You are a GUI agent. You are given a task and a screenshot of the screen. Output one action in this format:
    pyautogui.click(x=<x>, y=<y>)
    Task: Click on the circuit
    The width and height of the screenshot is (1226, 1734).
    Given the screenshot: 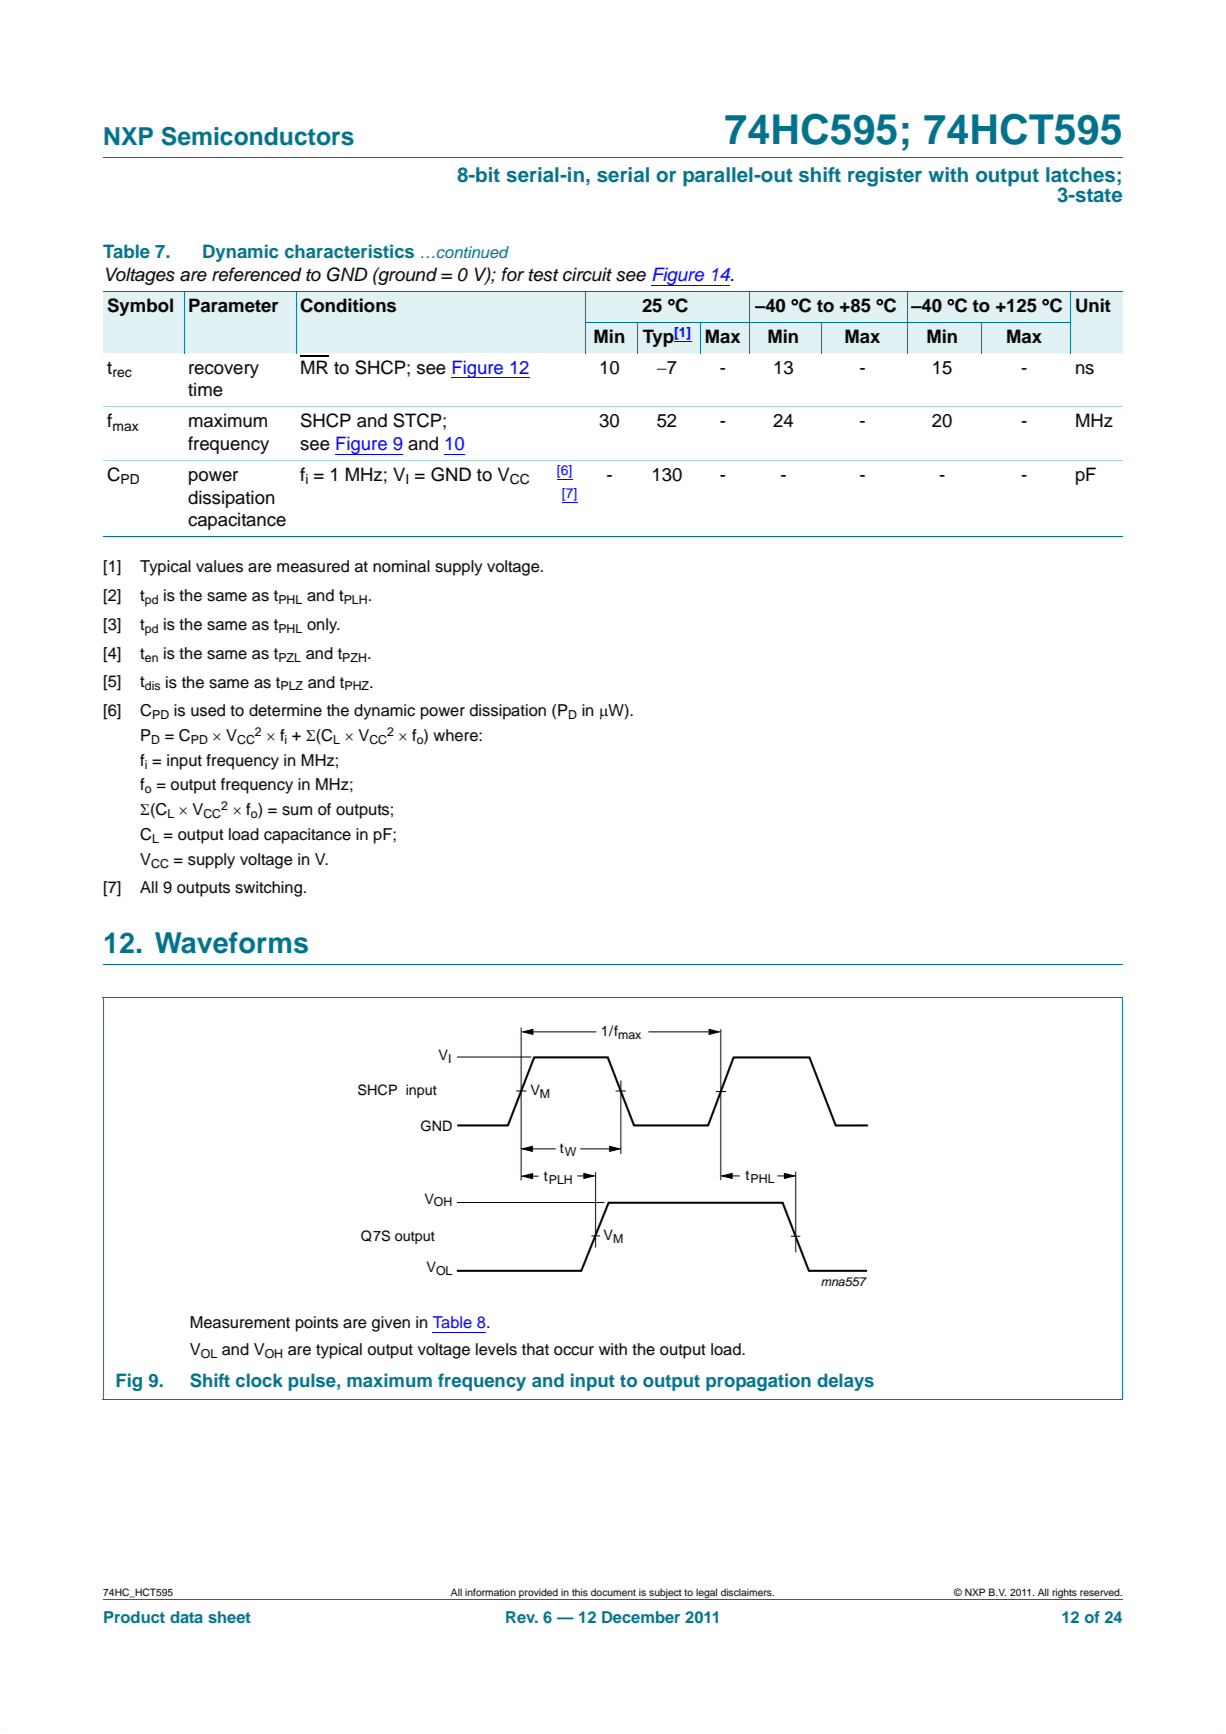 What is the action you would take?
    pyautogui.click(x=587, y=274)
